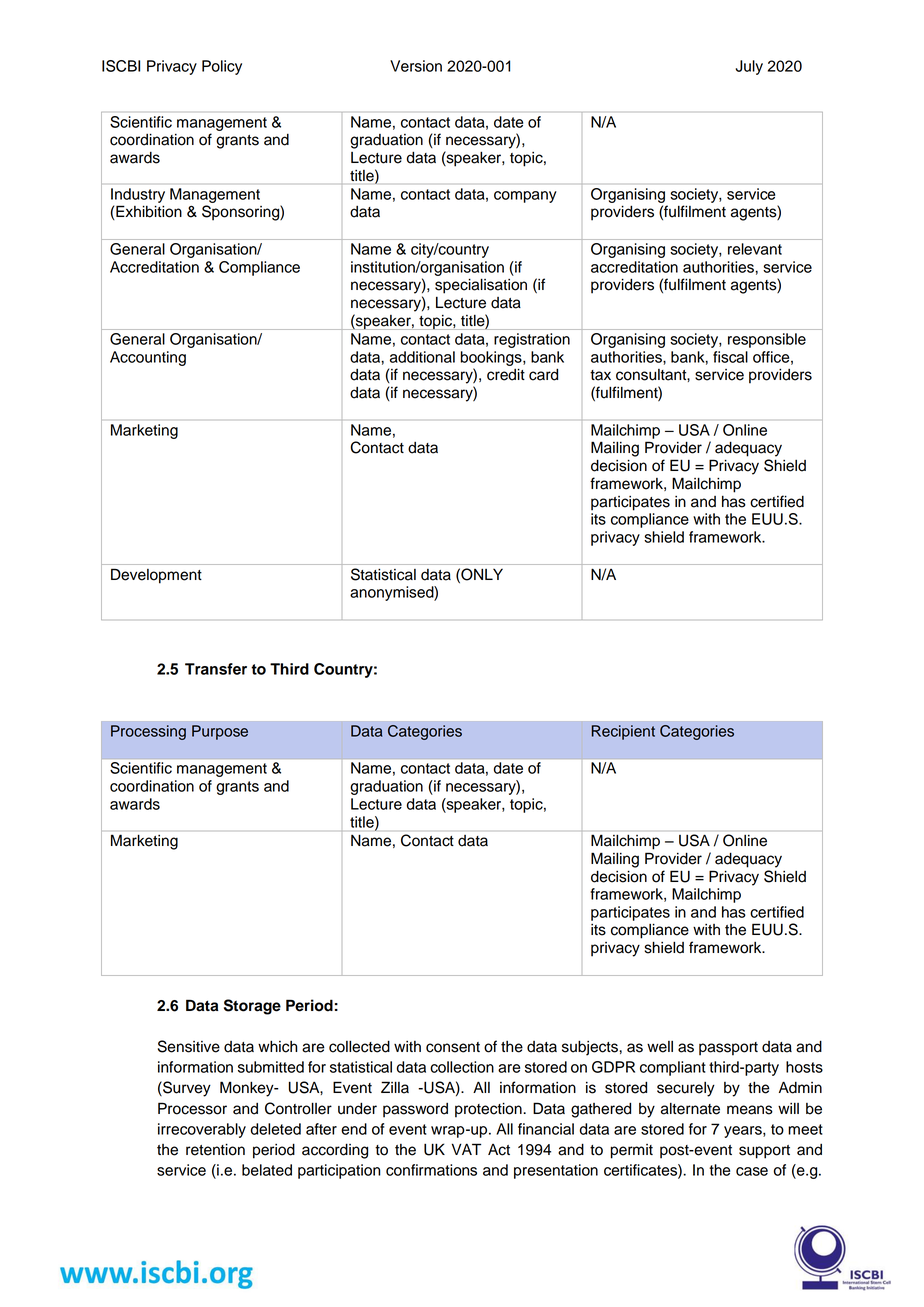 This page has height=1307, width=924. Describe the element at coordinates (216, 669) in the page. I see `Transfer` at that location.
